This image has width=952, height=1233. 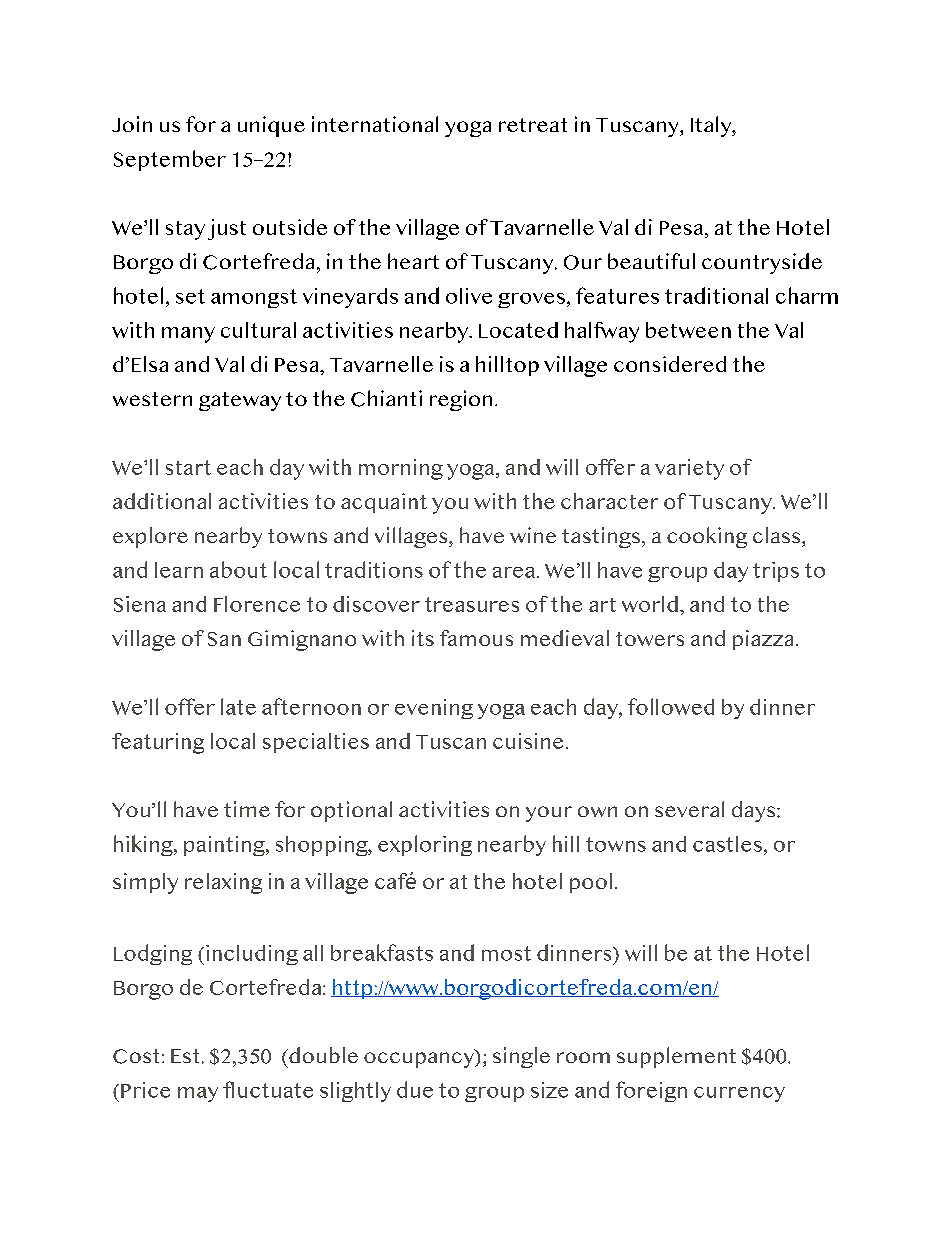 What do you see at coordinates (755, 811) in the image?
I see `days` at bounding box center [755, 811].
